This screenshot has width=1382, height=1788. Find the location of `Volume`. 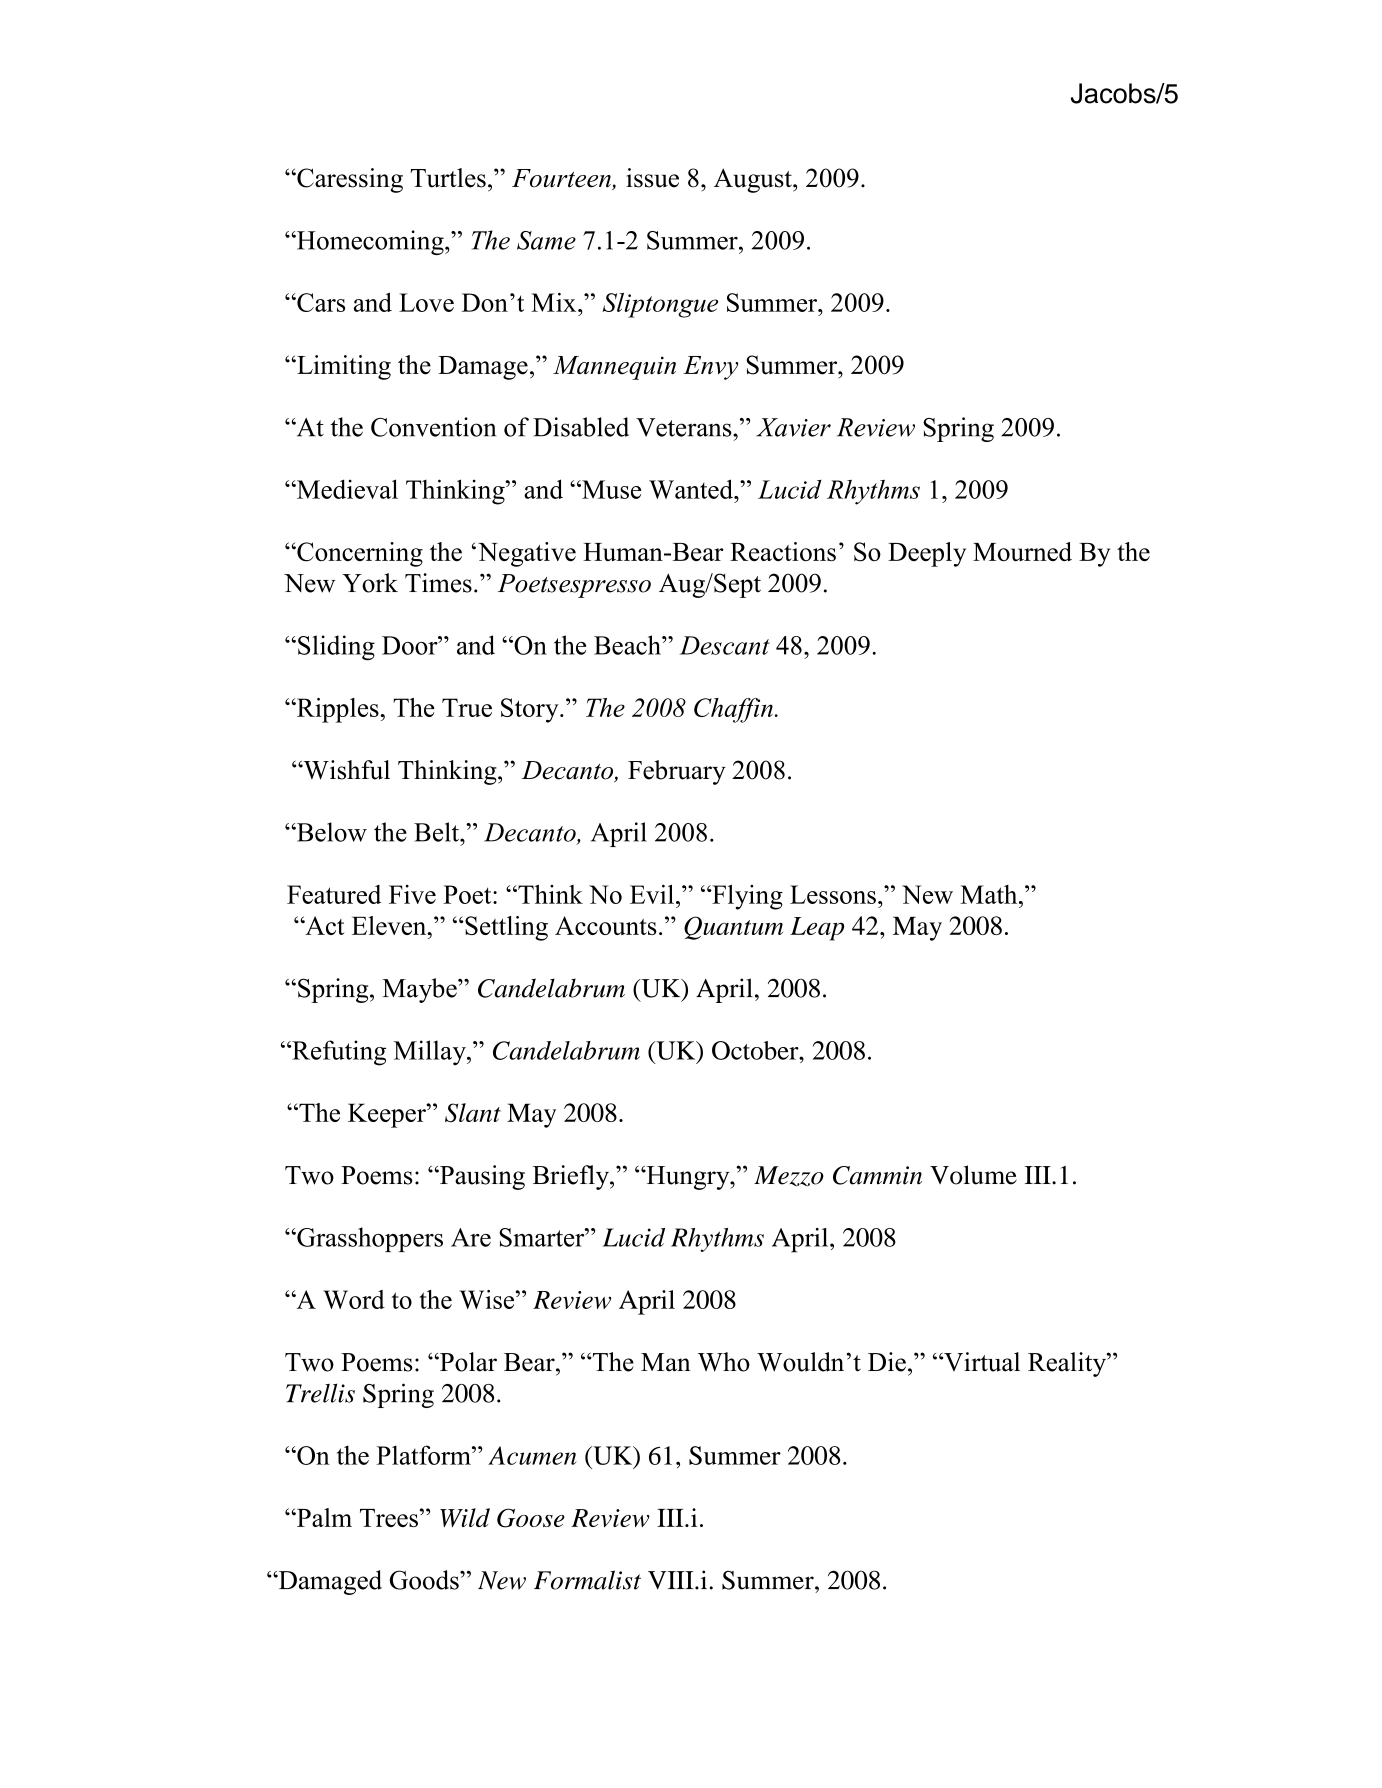

Volume is located at coordinates (973, 1175).
